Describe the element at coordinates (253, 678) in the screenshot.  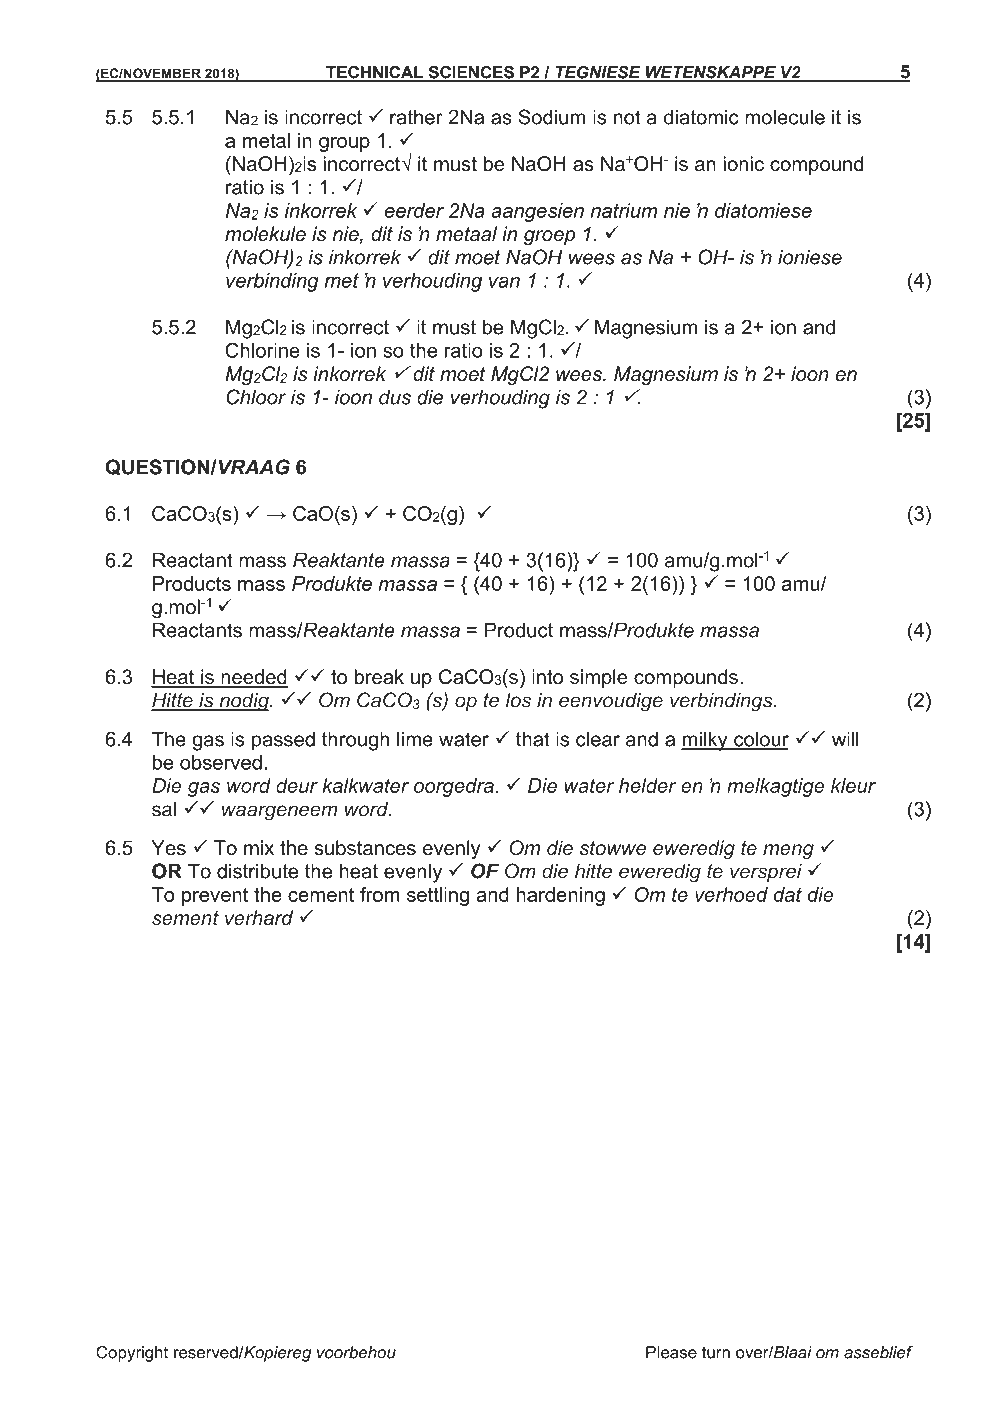
I see `needed` at that location.
